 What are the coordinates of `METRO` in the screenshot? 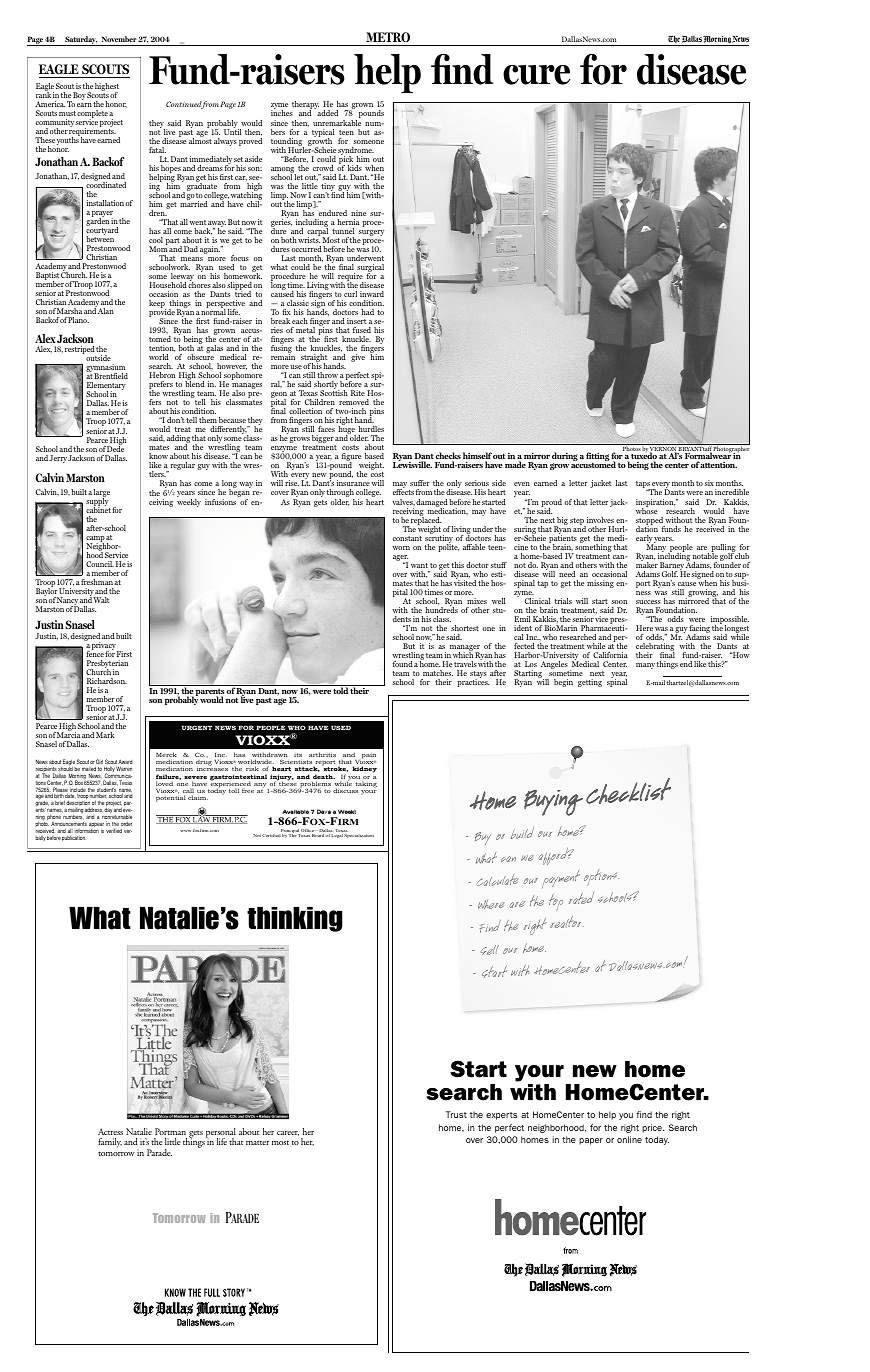 It's located at (388, 39).
